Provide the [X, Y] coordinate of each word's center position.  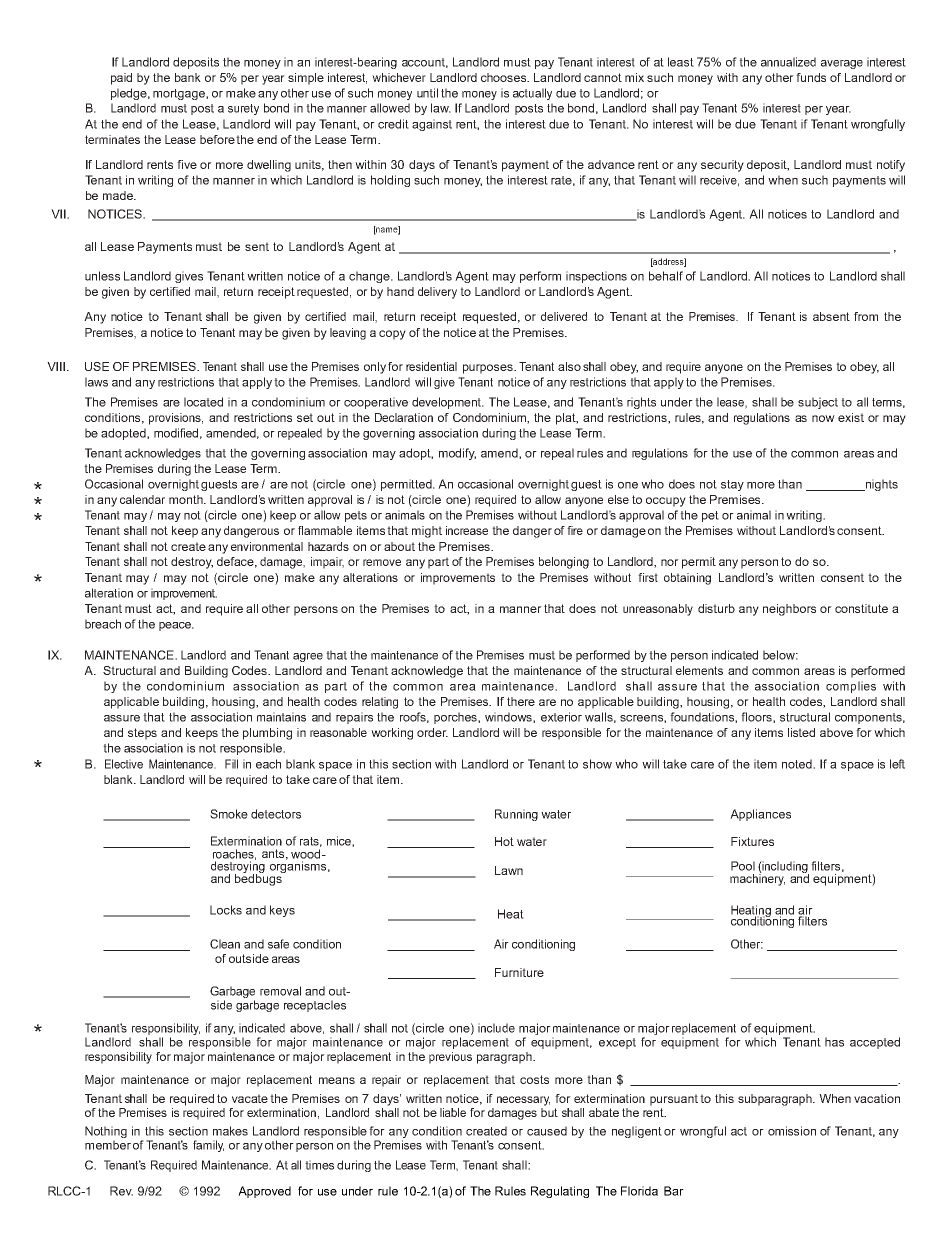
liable [453, 1112]
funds [811, 77]
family [208, 1146]
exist [851, 417]
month [187, 499]
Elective [124, 764]
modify [457, 454]
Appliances [760, 815]
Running [516, 815]
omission [792, 1131]
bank [188, 77]
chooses [505, 77]
